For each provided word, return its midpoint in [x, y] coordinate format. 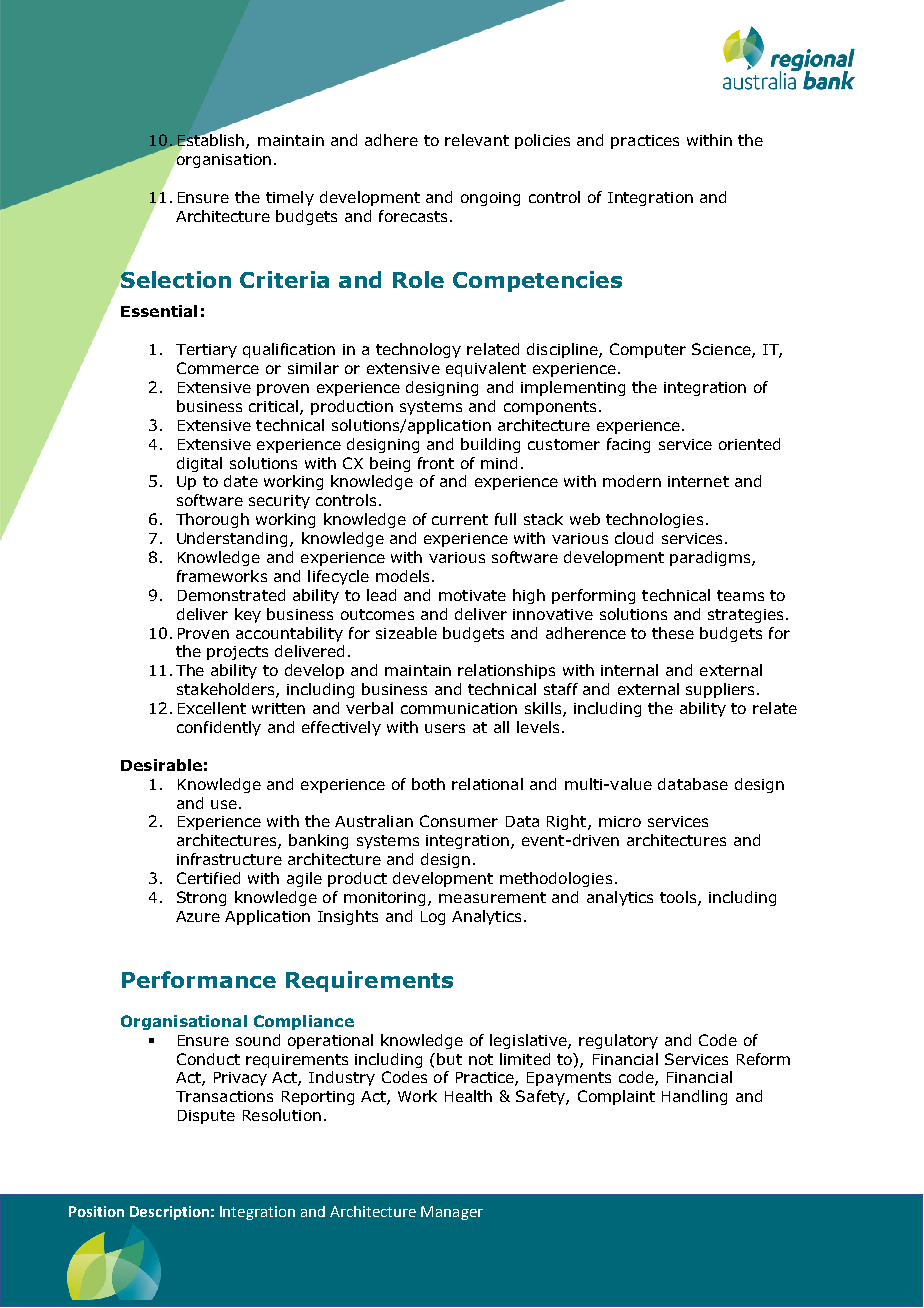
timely [290, 198]
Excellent [212, 708]
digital [199, 464]
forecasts [413, 216]
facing [628, 445]
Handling [694, 1097]
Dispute [206, 1117]
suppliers [722, 690]
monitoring [384, 899]
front [436, 463]
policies [542, 141]
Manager [452, 1213]
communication [459, 708]
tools [679, 898]
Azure [198, 916]
